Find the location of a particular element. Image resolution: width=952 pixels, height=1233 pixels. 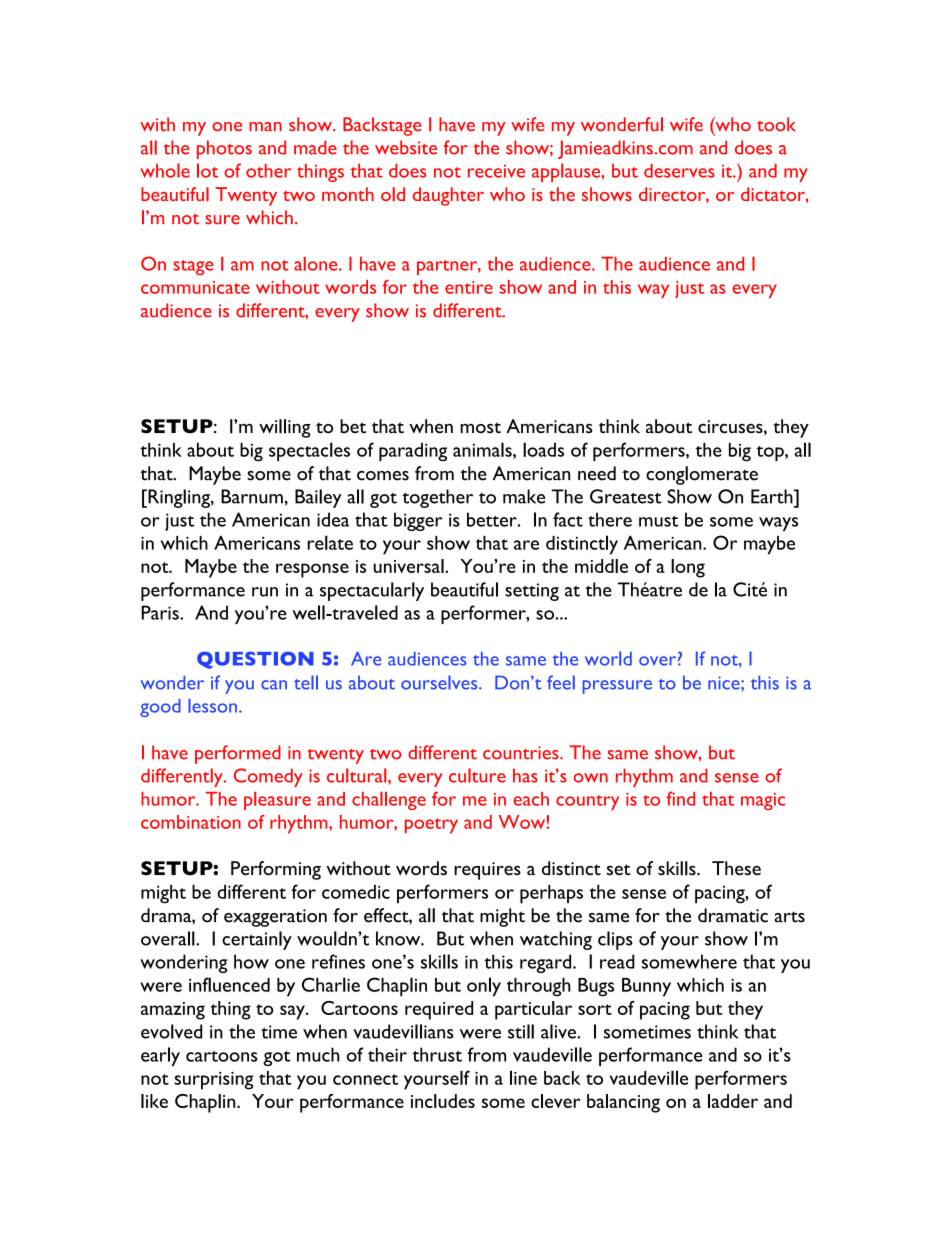

thrust is located at coordinates (437, 1054).
